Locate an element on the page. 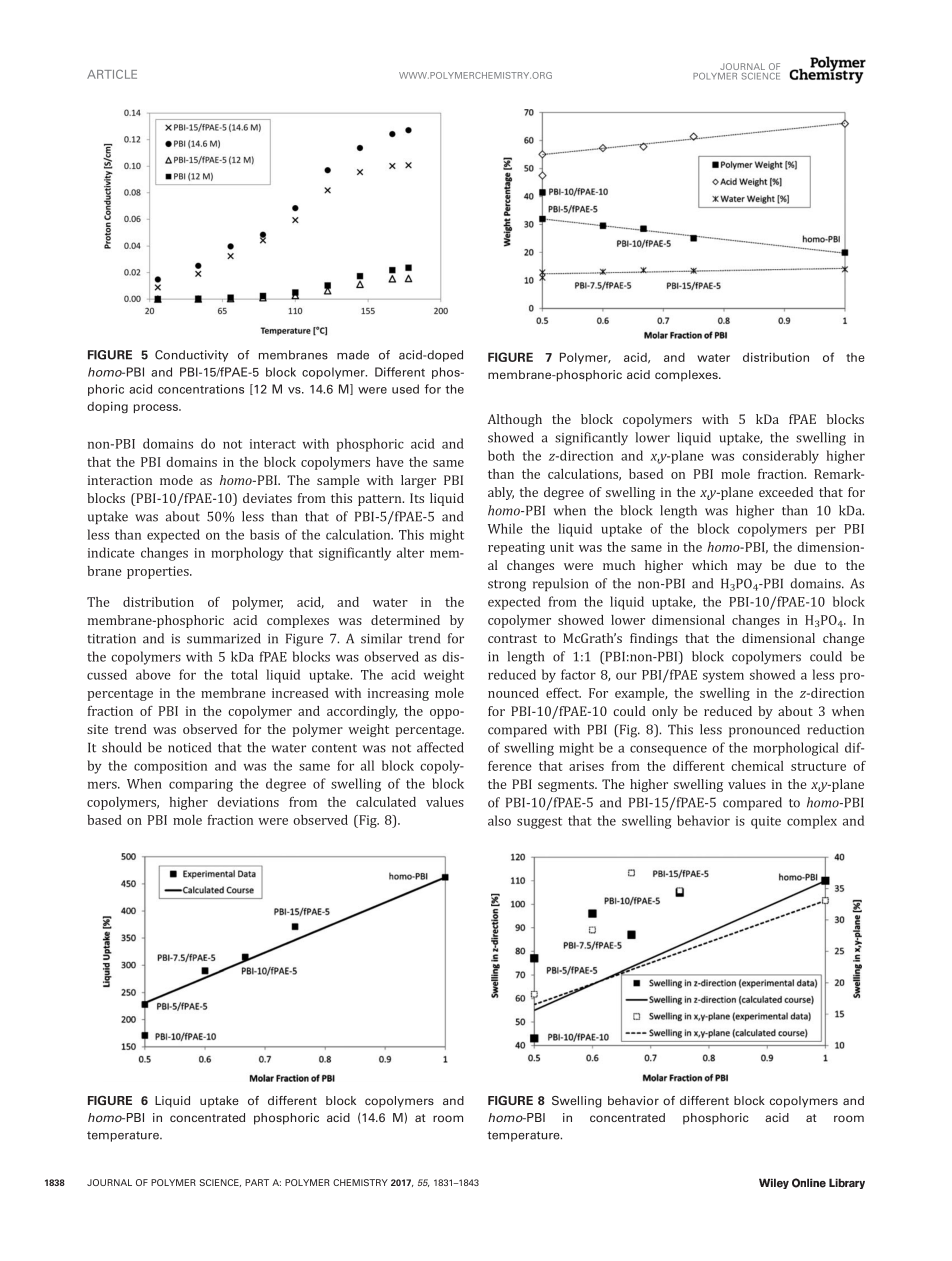 This page has width=952, height=1261. Although is located at coordinates (515, 420).
